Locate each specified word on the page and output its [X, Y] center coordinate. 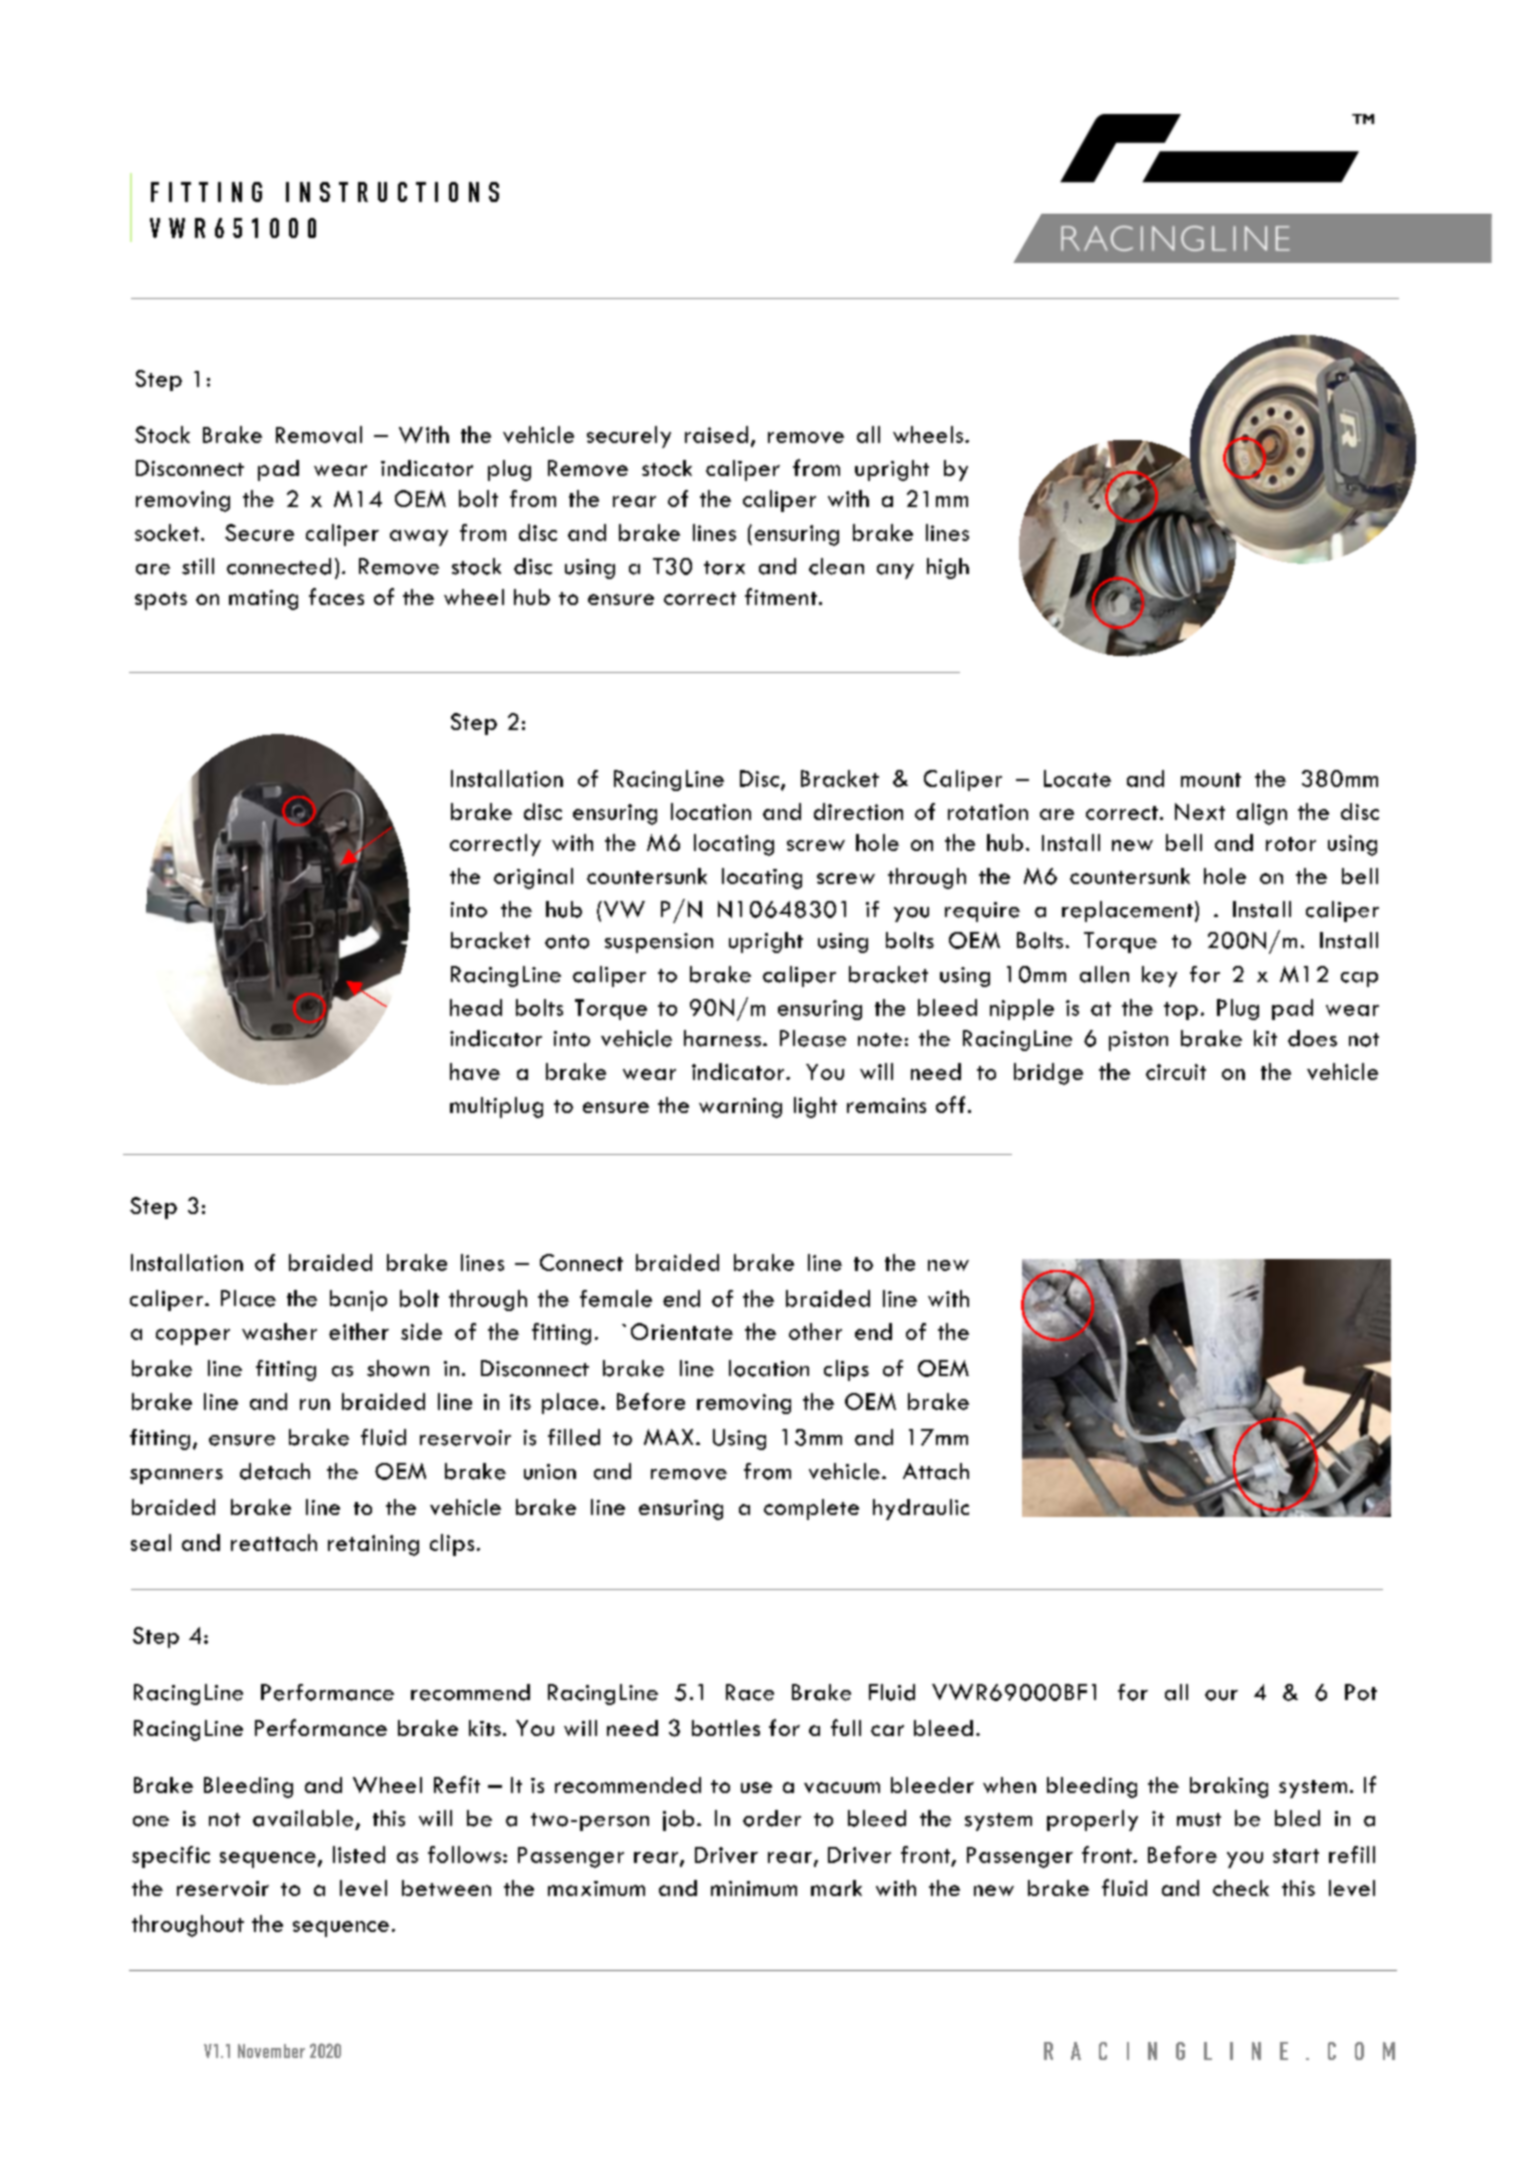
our [1221, 1695]
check [1241, 1888]
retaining [373, 1545]
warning [740, 1108]
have [475, 1071]
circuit [1176, 1072]
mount [1211, 780]
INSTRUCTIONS [392, 192]
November [271, 2051]
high [948, 568]
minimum [754, 1888]
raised [716, 434]
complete [811, 1509]
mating [263, 600]
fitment [781, 596]
